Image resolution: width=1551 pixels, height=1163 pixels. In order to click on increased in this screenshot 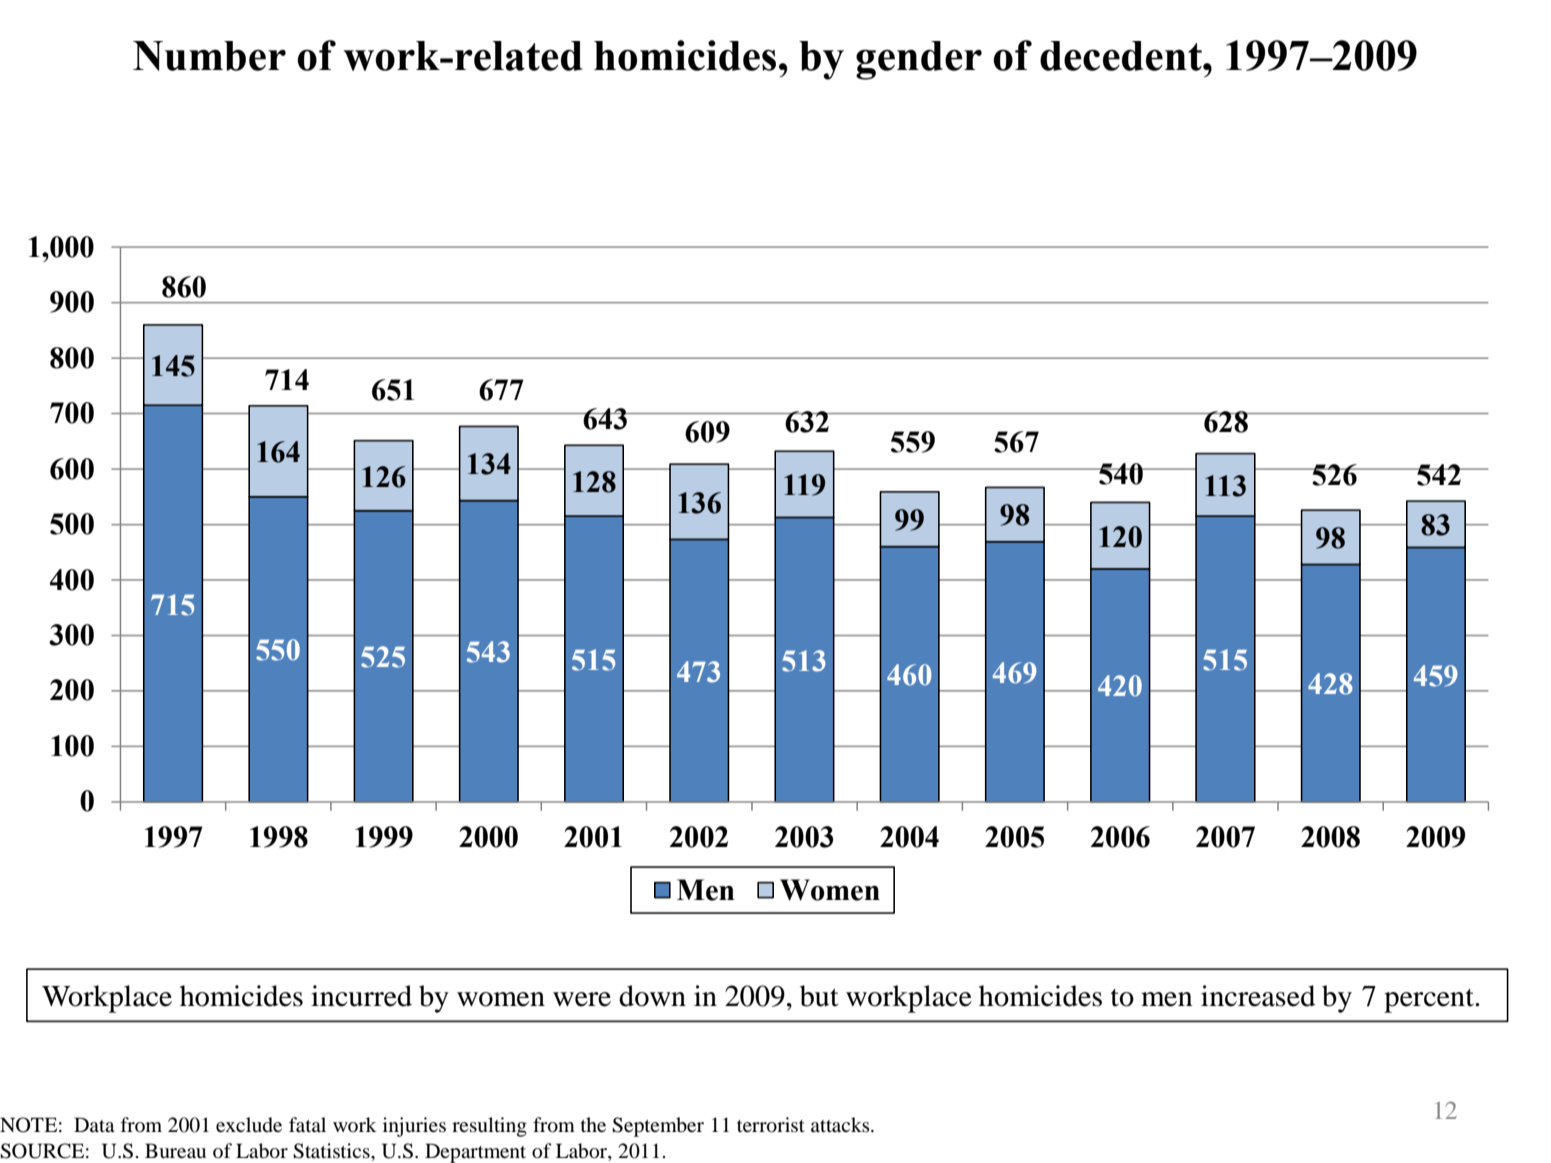, I will do `click(1258, 996)`.
